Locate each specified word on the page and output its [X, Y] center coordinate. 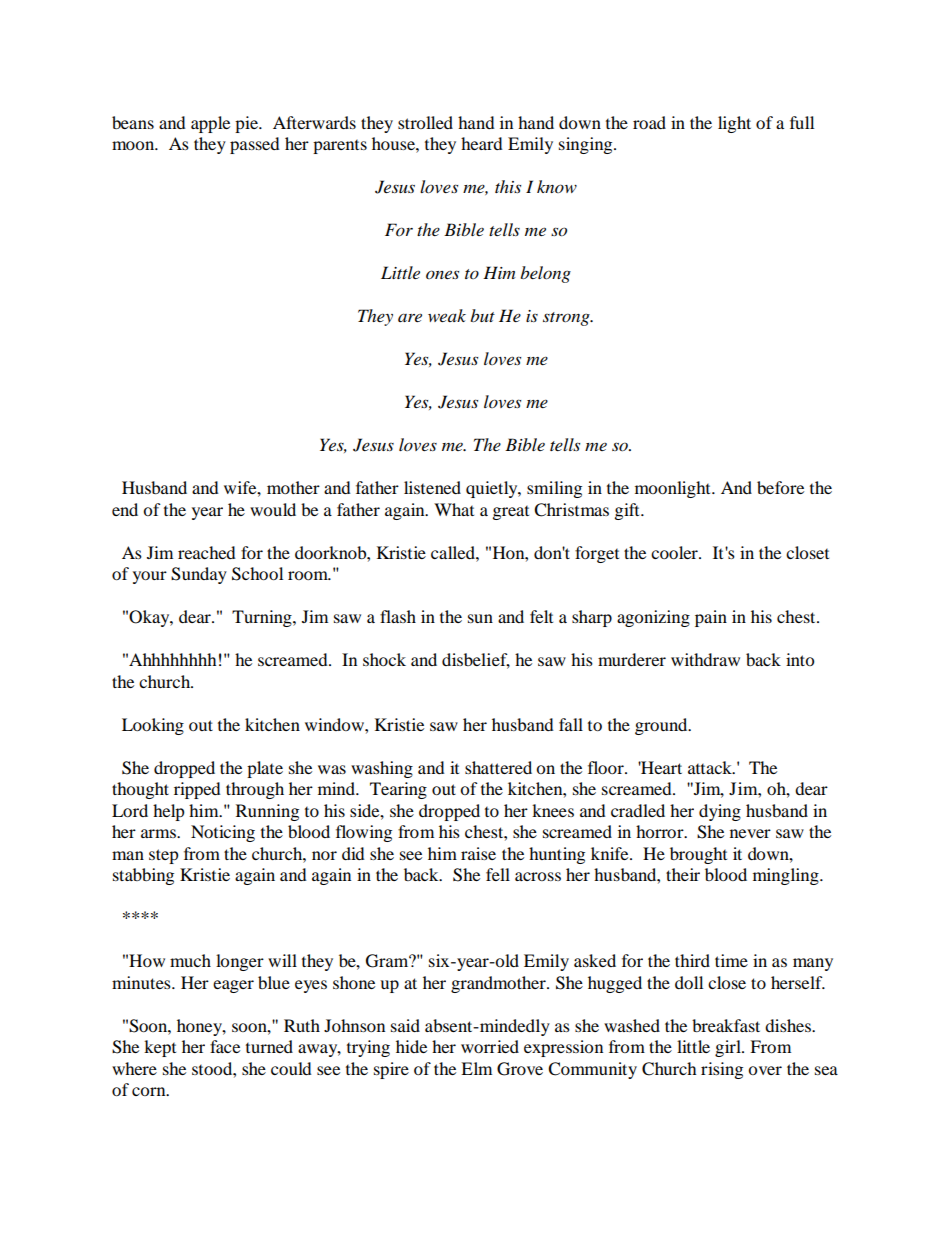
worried [490, 1046]
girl [729, 1048]
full [802, 122]
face [225, 1046]
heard [482, 143]
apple [210, 124]
